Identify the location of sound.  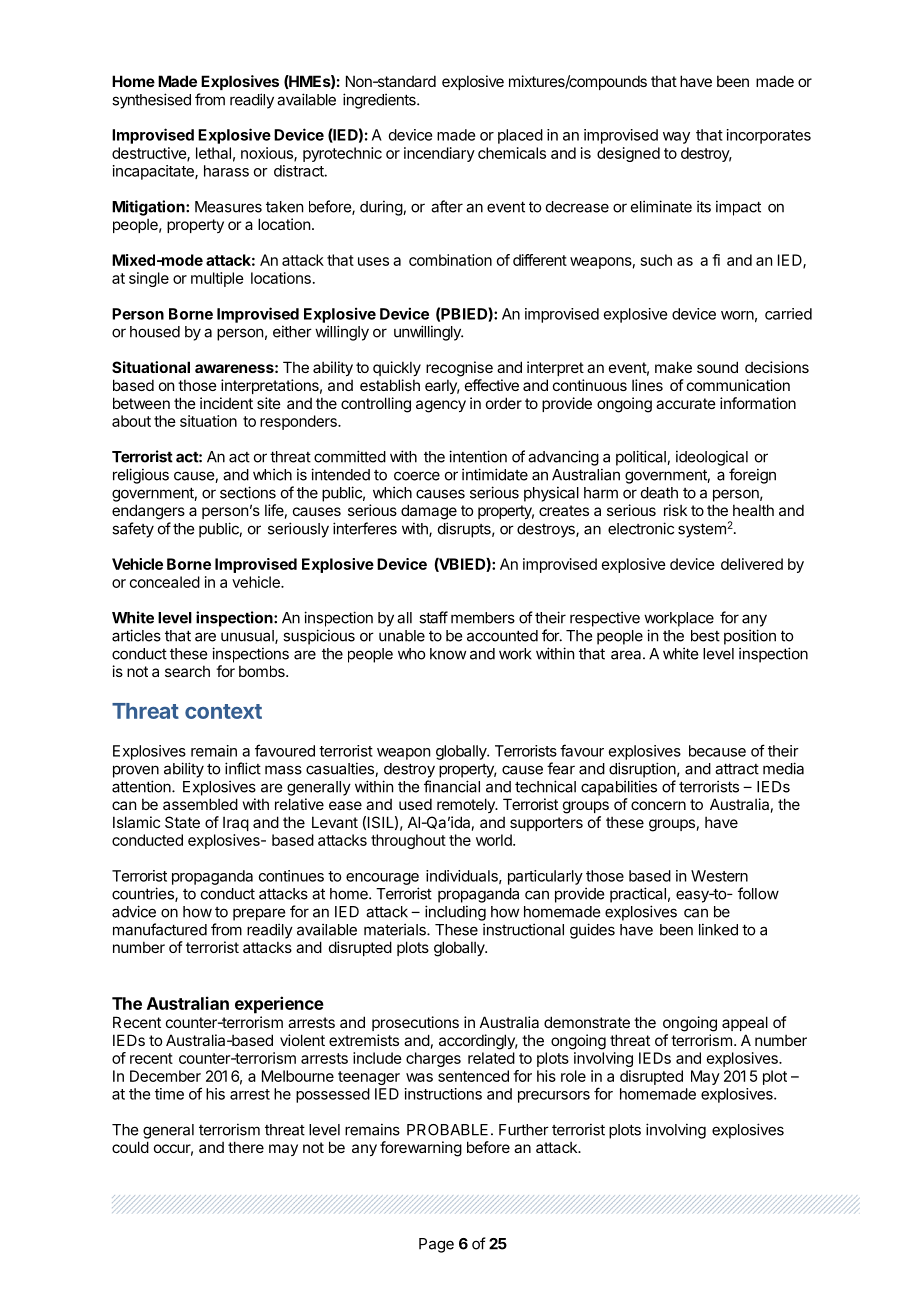
(717, 367).
